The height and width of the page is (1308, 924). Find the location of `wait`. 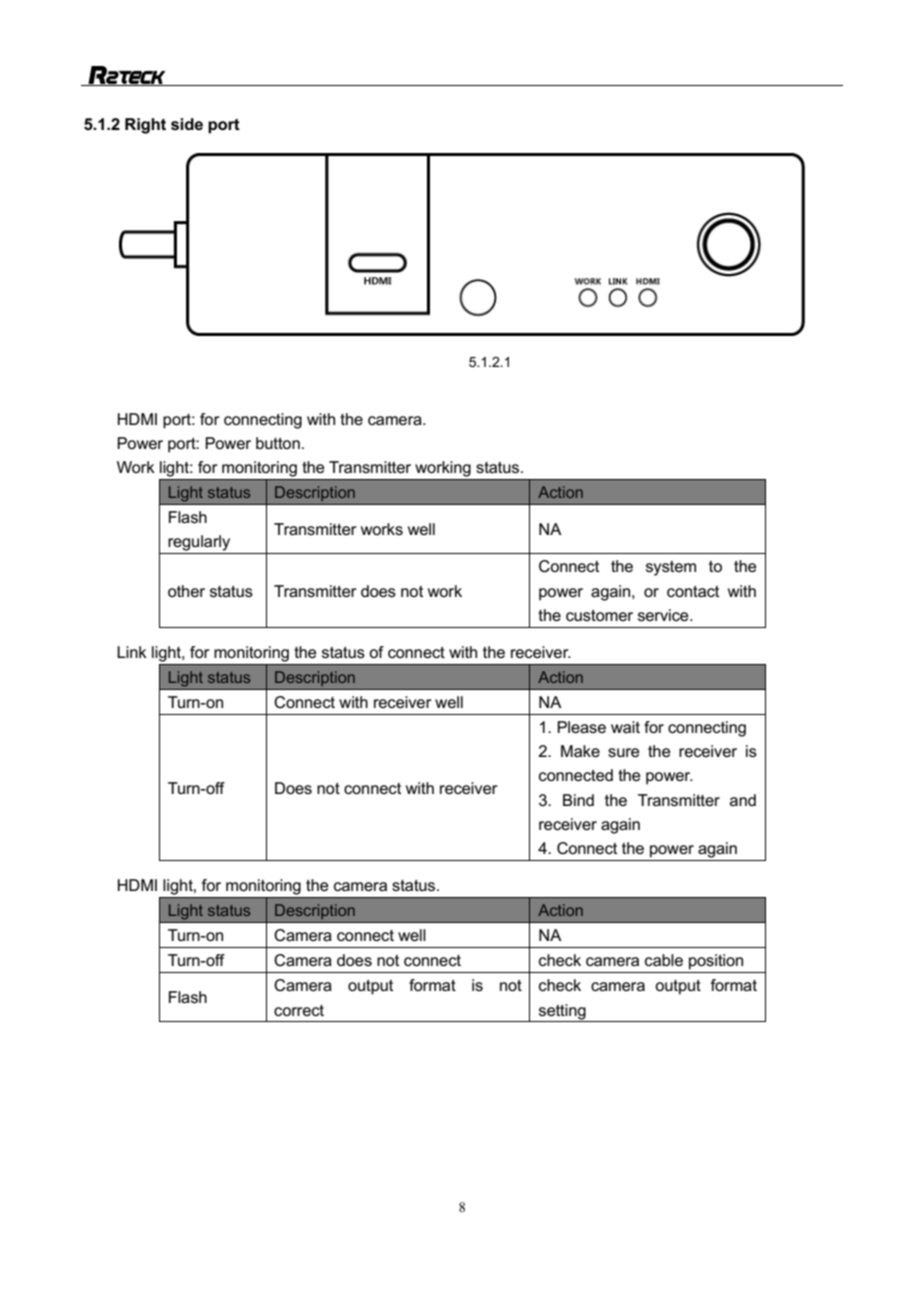

wait is located at coordinates (625, 727).
